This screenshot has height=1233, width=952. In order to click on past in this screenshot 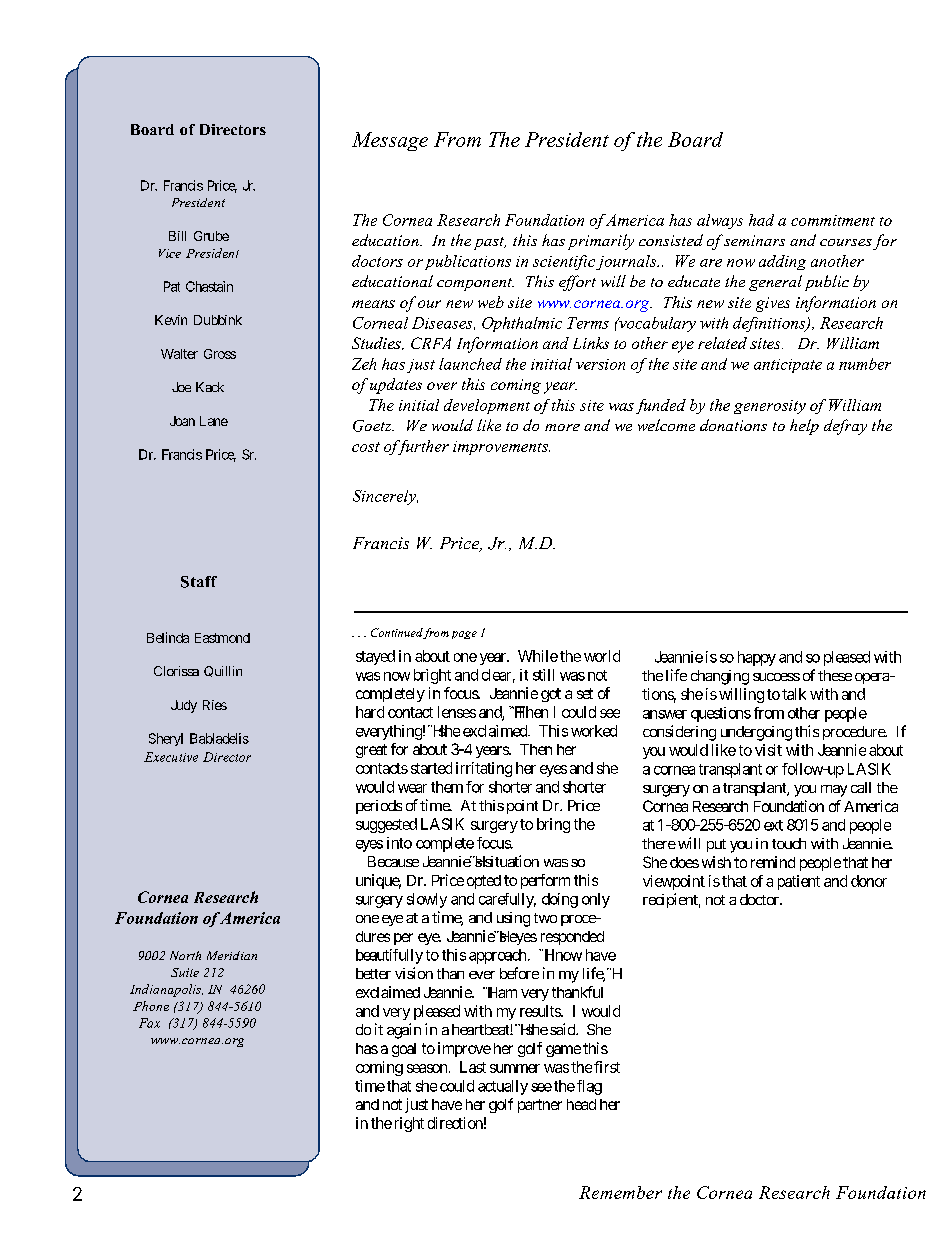, I will do `click(490, 243)`.
